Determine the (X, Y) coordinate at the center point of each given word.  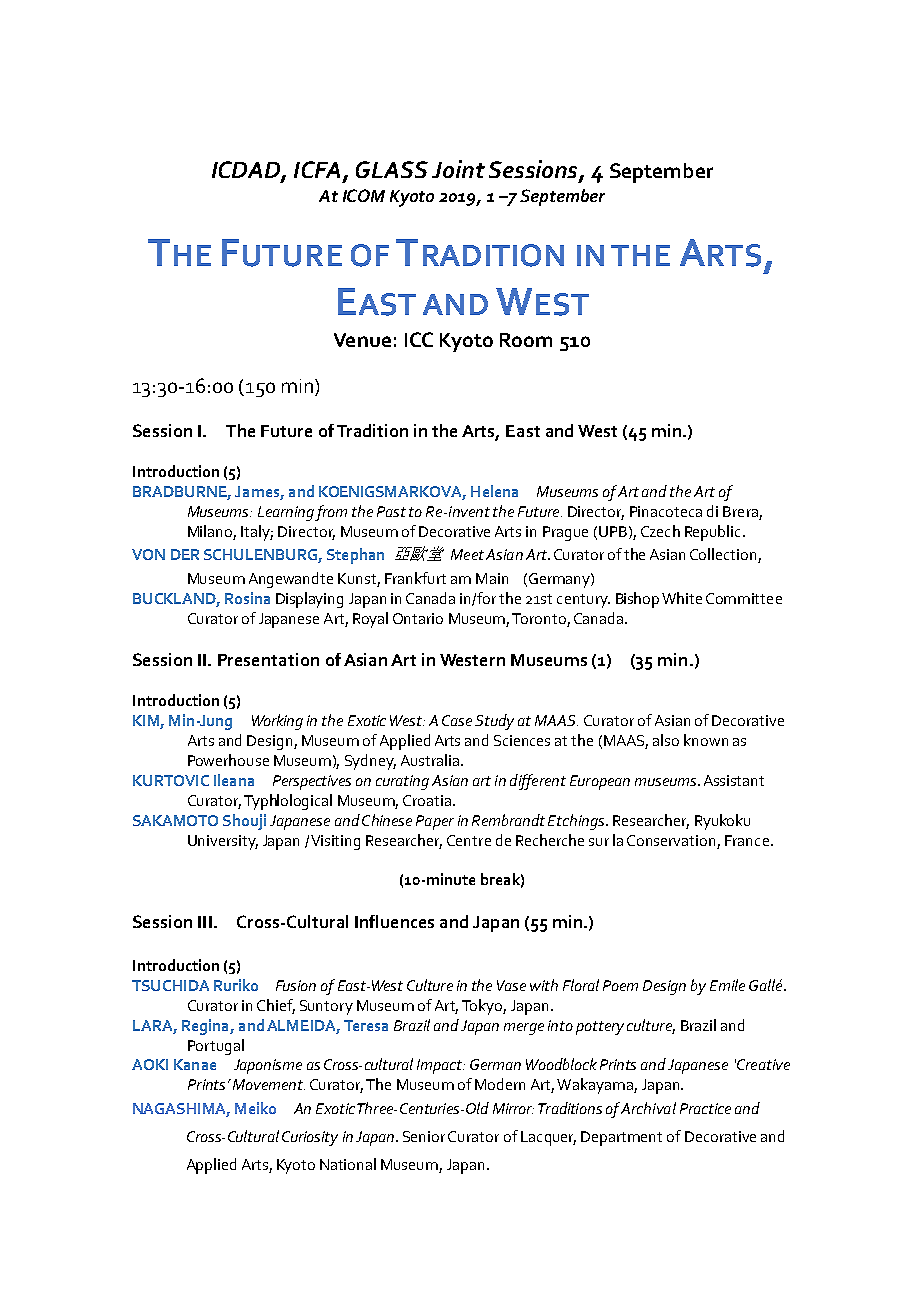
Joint (458, 169)
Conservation (671, 840)
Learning (286, 513)
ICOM (364, 195)
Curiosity (310, 1138)
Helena (494, 491)
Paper (435, 822)
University (223, 842)
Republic (712, 533)
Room (526, 340)
